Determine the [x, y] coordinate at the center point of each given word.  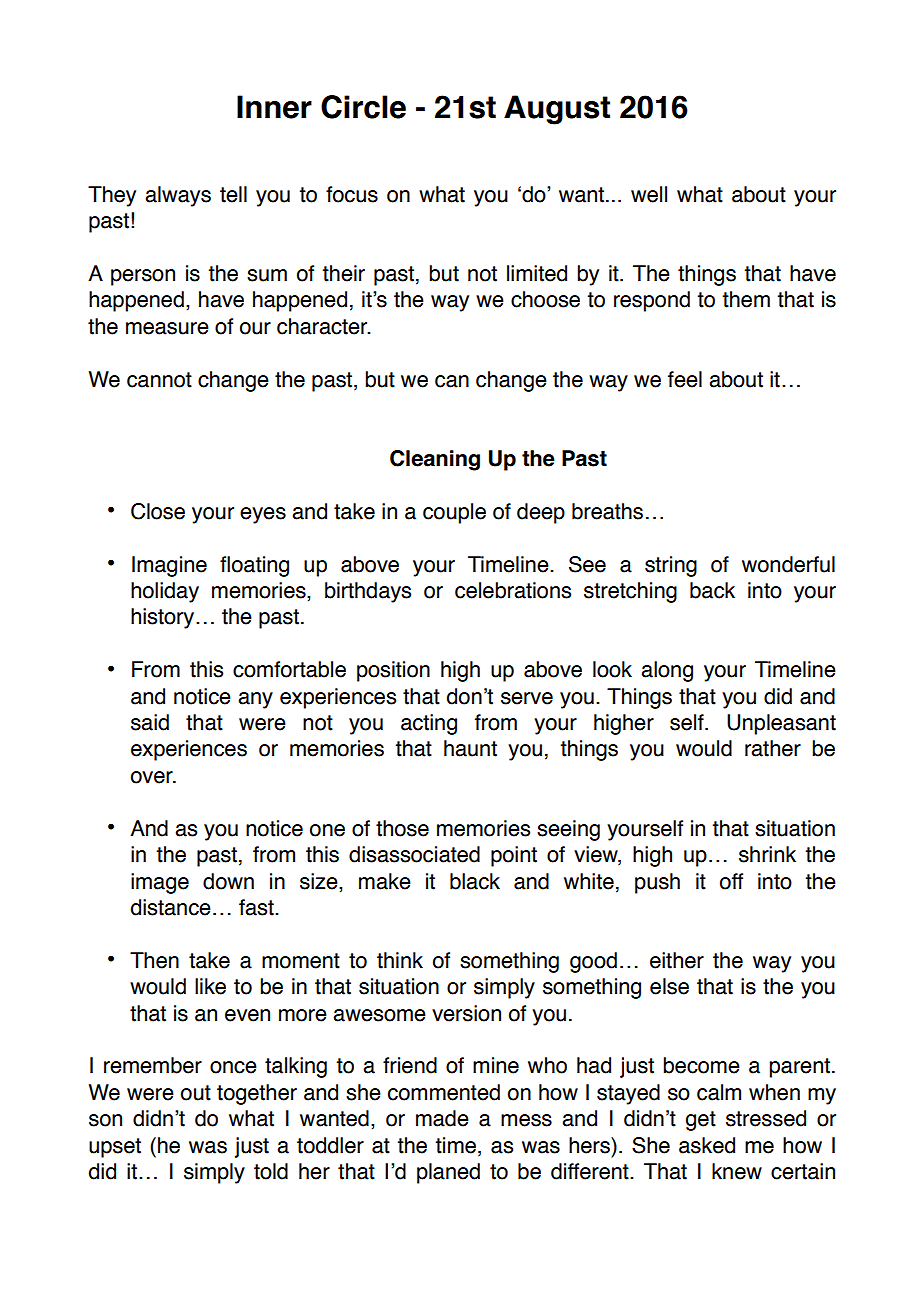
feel [685, 379]
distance [171, 907]
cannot [159, 380]
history [164, 618]
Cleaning [435, 460]
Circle [363, 107]
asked [707, 1145]
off [731, 881]
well [649, 194]
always [178, 196]
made [442, 1118]
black [475, 881]
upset [115, 1148]
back [712, 590]
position [393, 671]
